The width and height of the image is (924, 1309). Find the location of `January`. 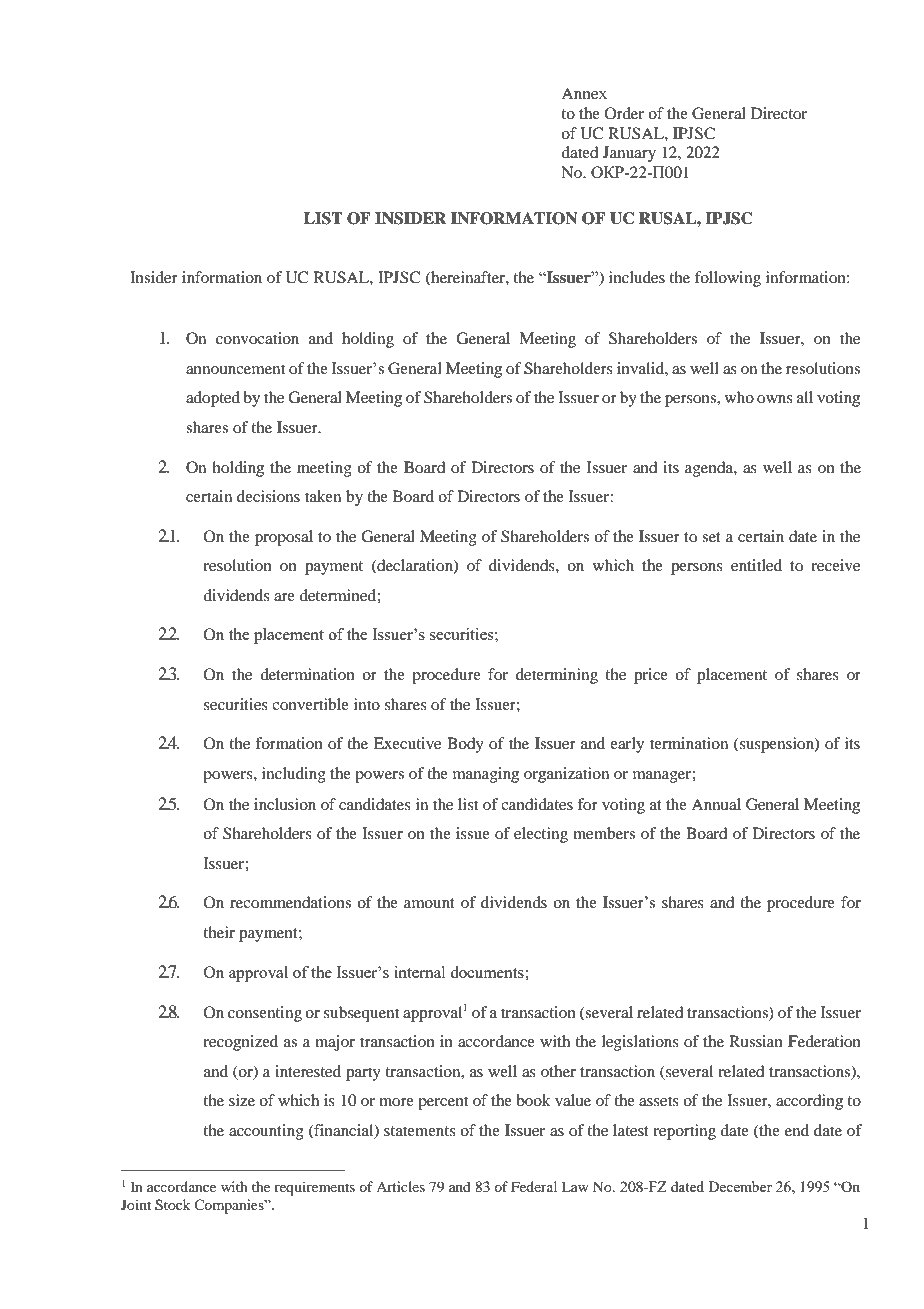

January is located at coordinates (629, 154).
